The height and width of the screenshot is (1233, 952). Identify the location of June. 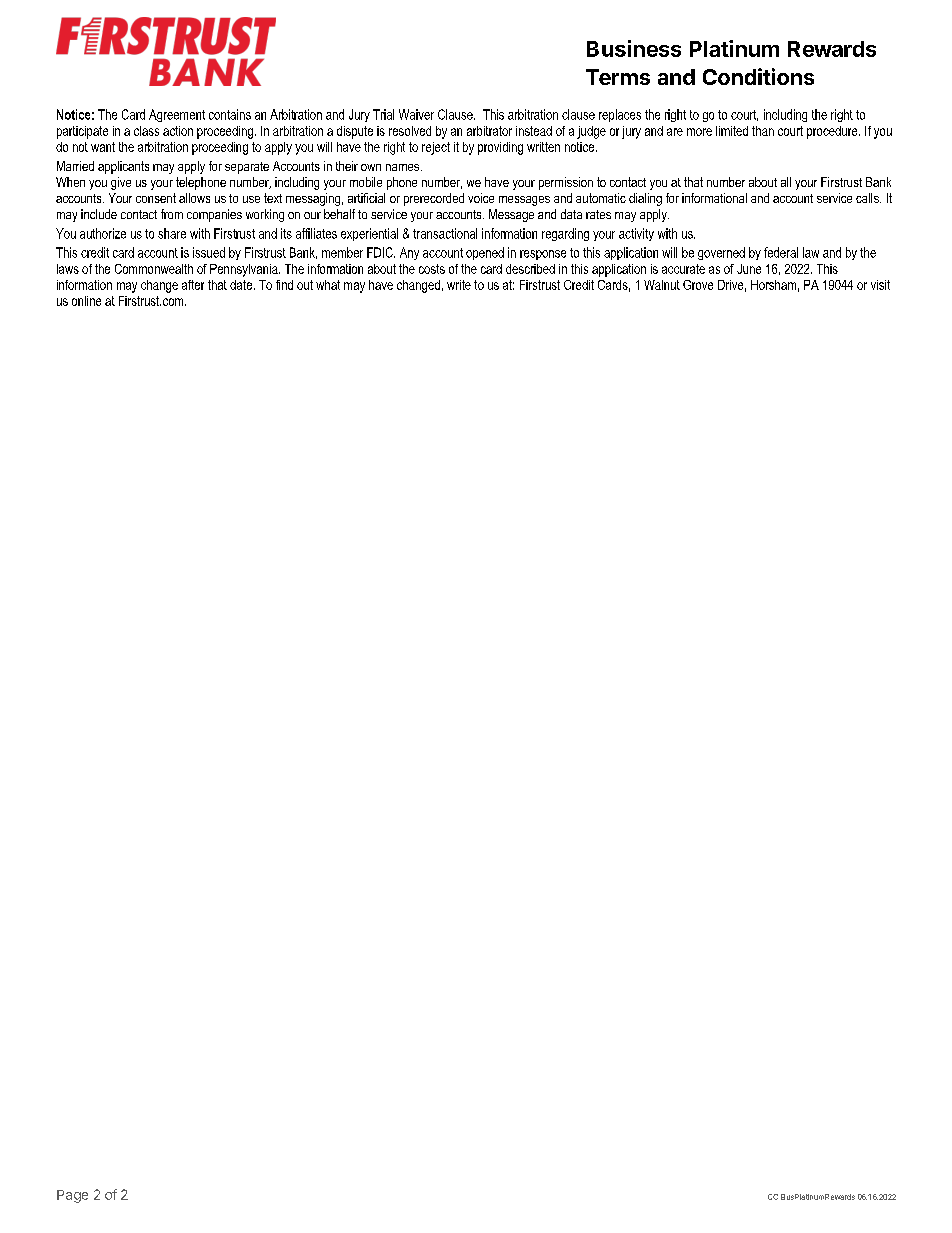
(749, 269).
